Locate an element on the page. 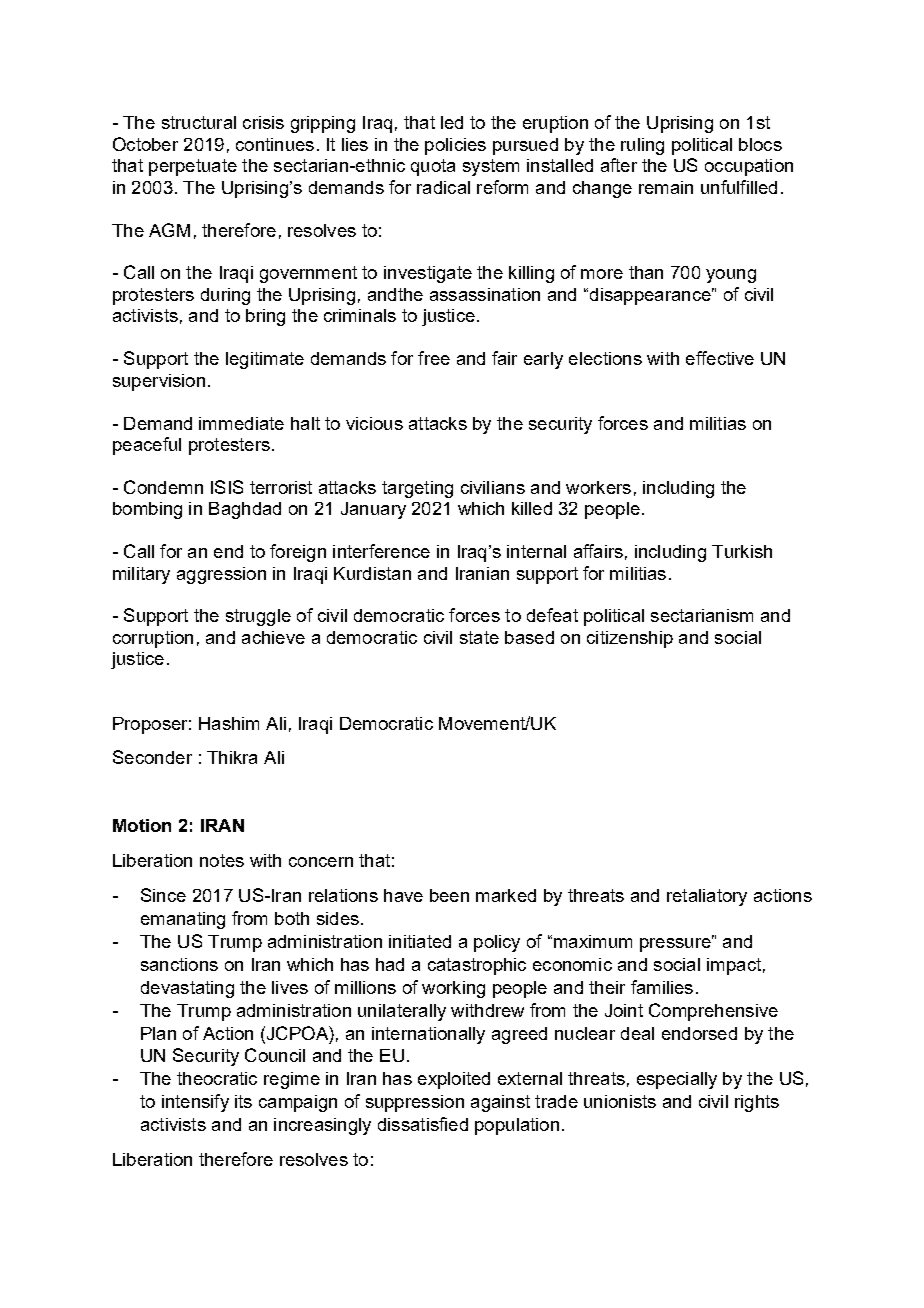 The height and width of the document is (1308, 924). been is located at coordinates (449, 895).
